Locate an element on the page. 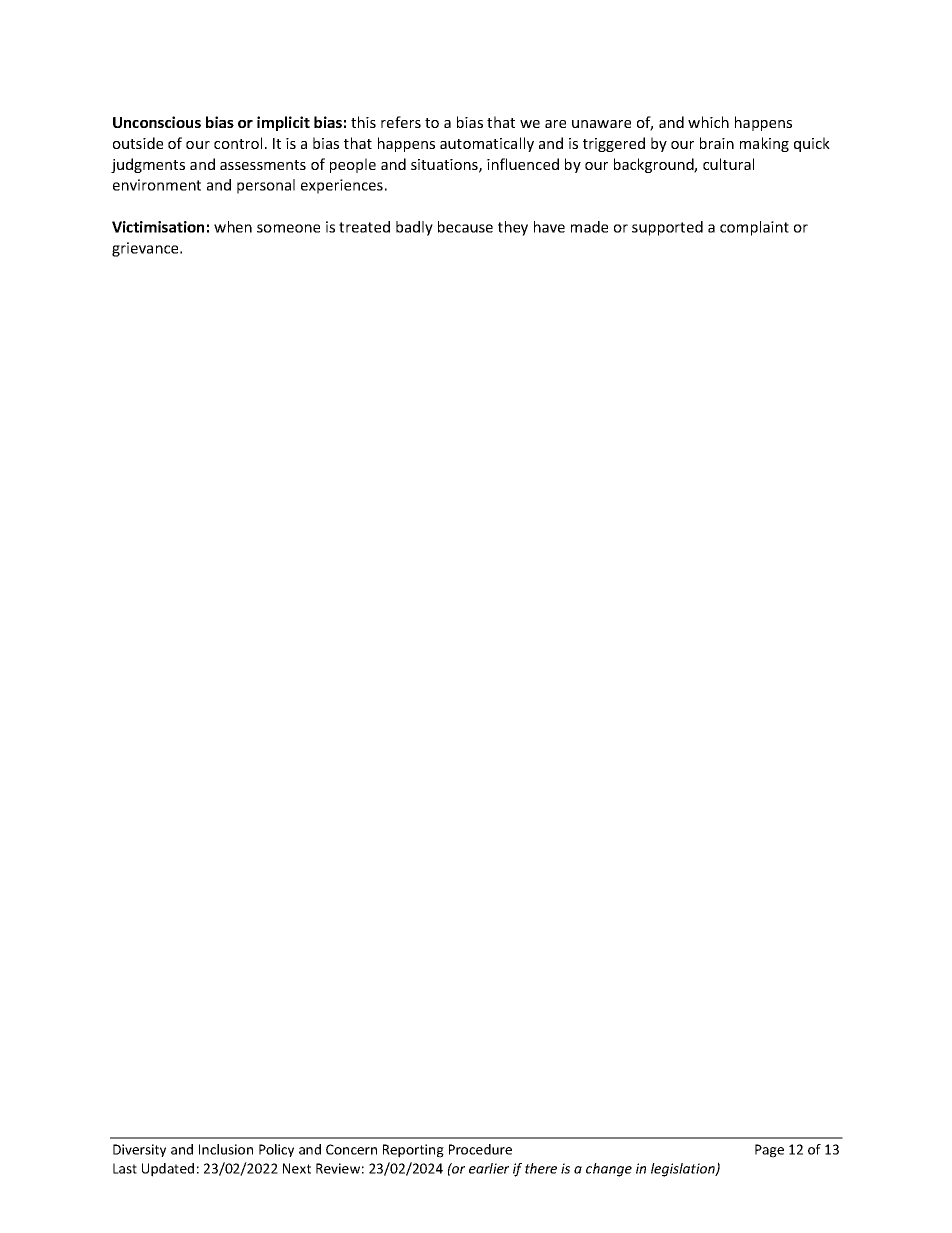  supported is located at coordinates (667, 228).
